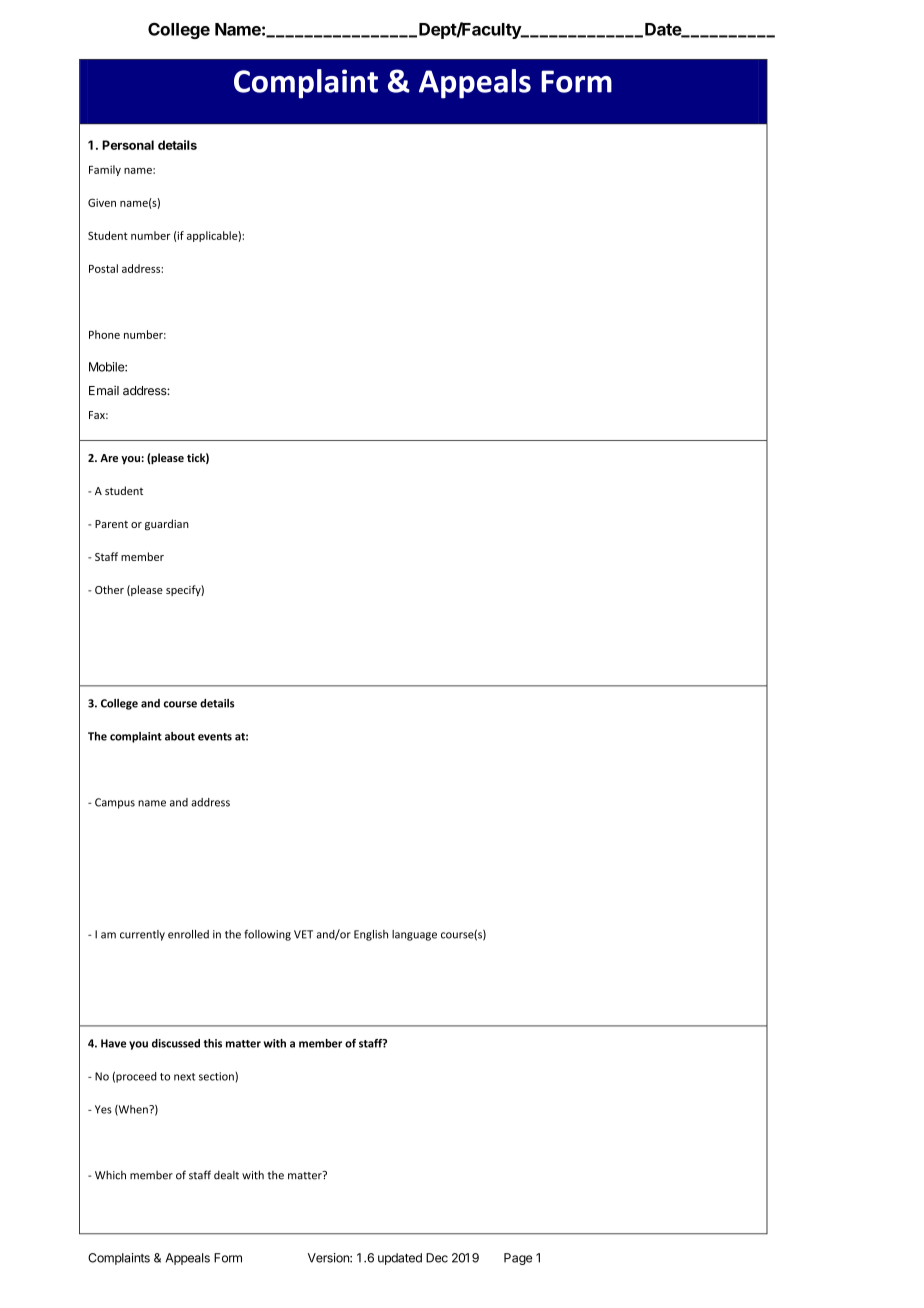 The width and height of the document is (924, 1308). Describe the element at coordinates (215, 737) in the document. I see `events` at that location.
